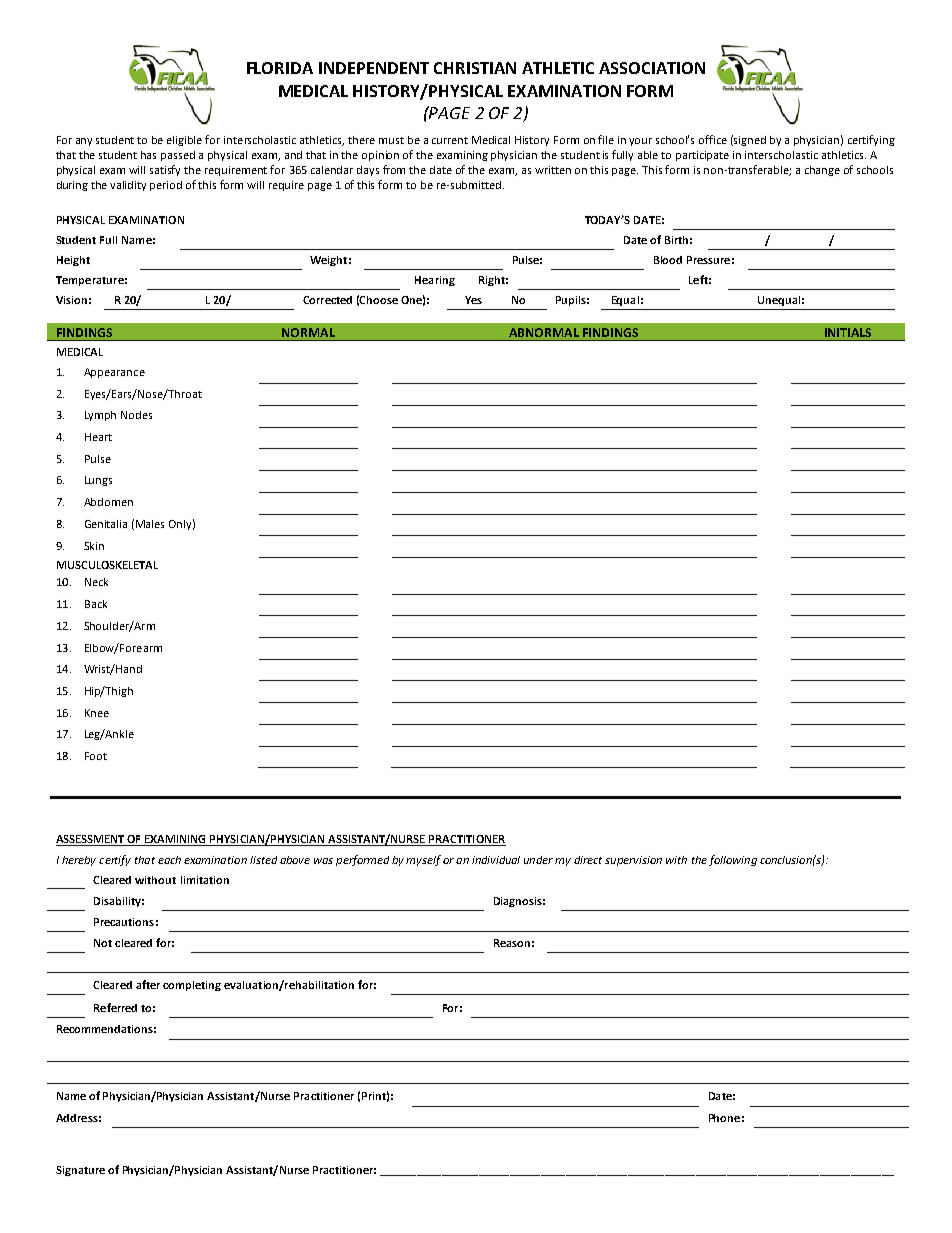  Describe the element at coordinates (475, 68) in the screenshot. I see `CHRISTIAN` at that location.
